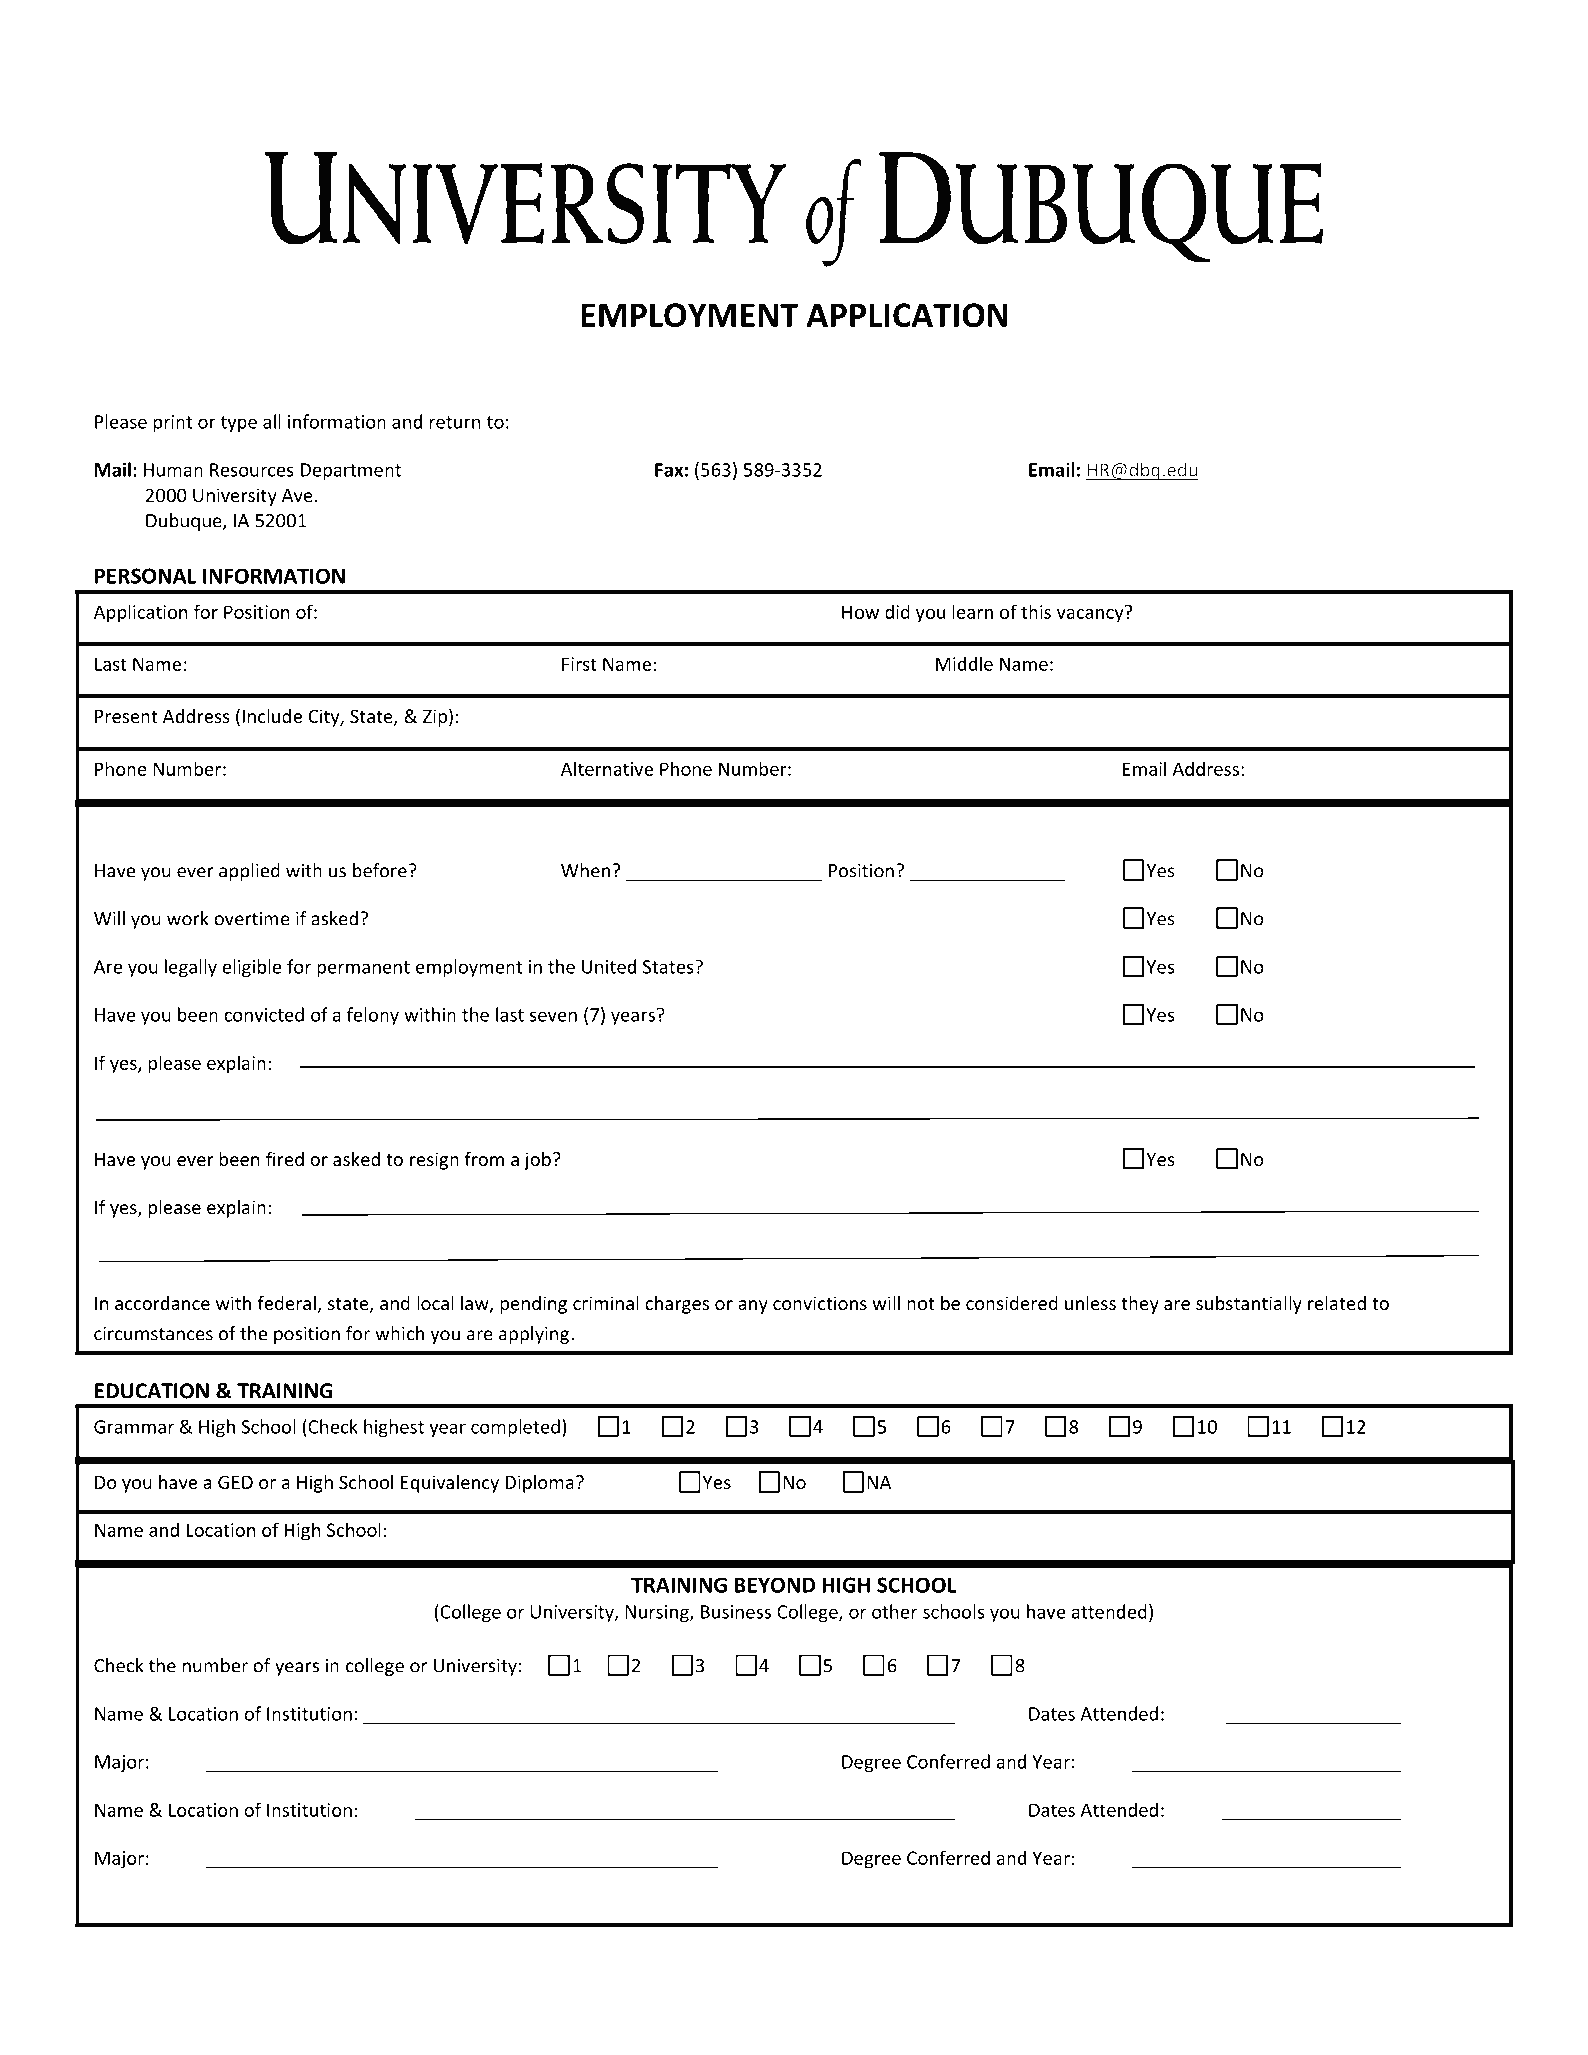 This page has width=1588, height=2055. Describe the element at coordinates (894, 1611) in the page. I see `other` at that location.
